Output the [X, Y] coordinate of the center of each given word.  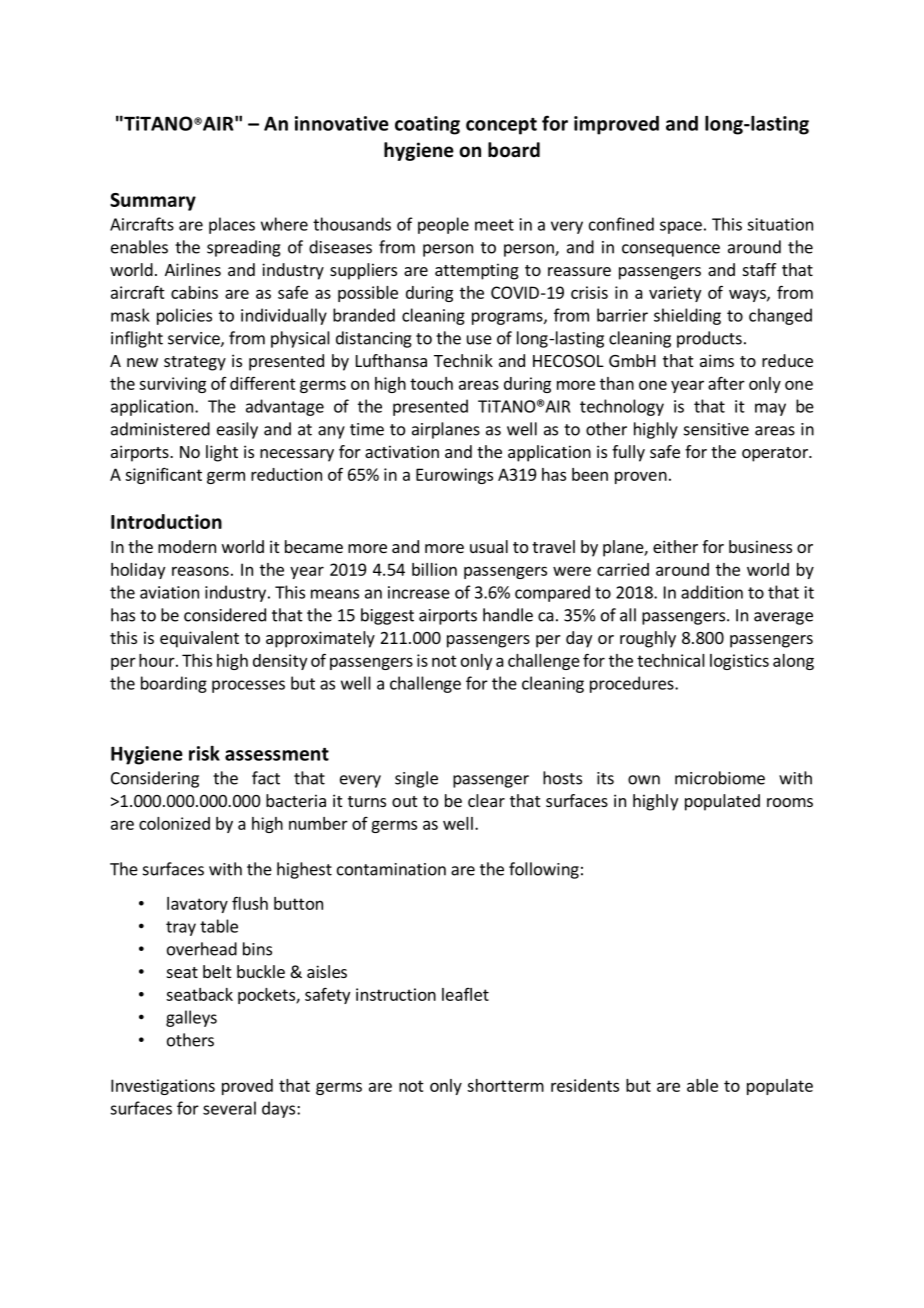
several [229, 1108]
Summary [153, 202]
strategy [195, 363]
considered [225, 615]
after [726, 383]
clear [486, 800]
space [681, 227]
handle [508, 615]
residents [585, 1085]
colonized [174, 823]
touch [431, 383]
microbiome [720, 778]
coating [427, 125]
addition [712, 592]
